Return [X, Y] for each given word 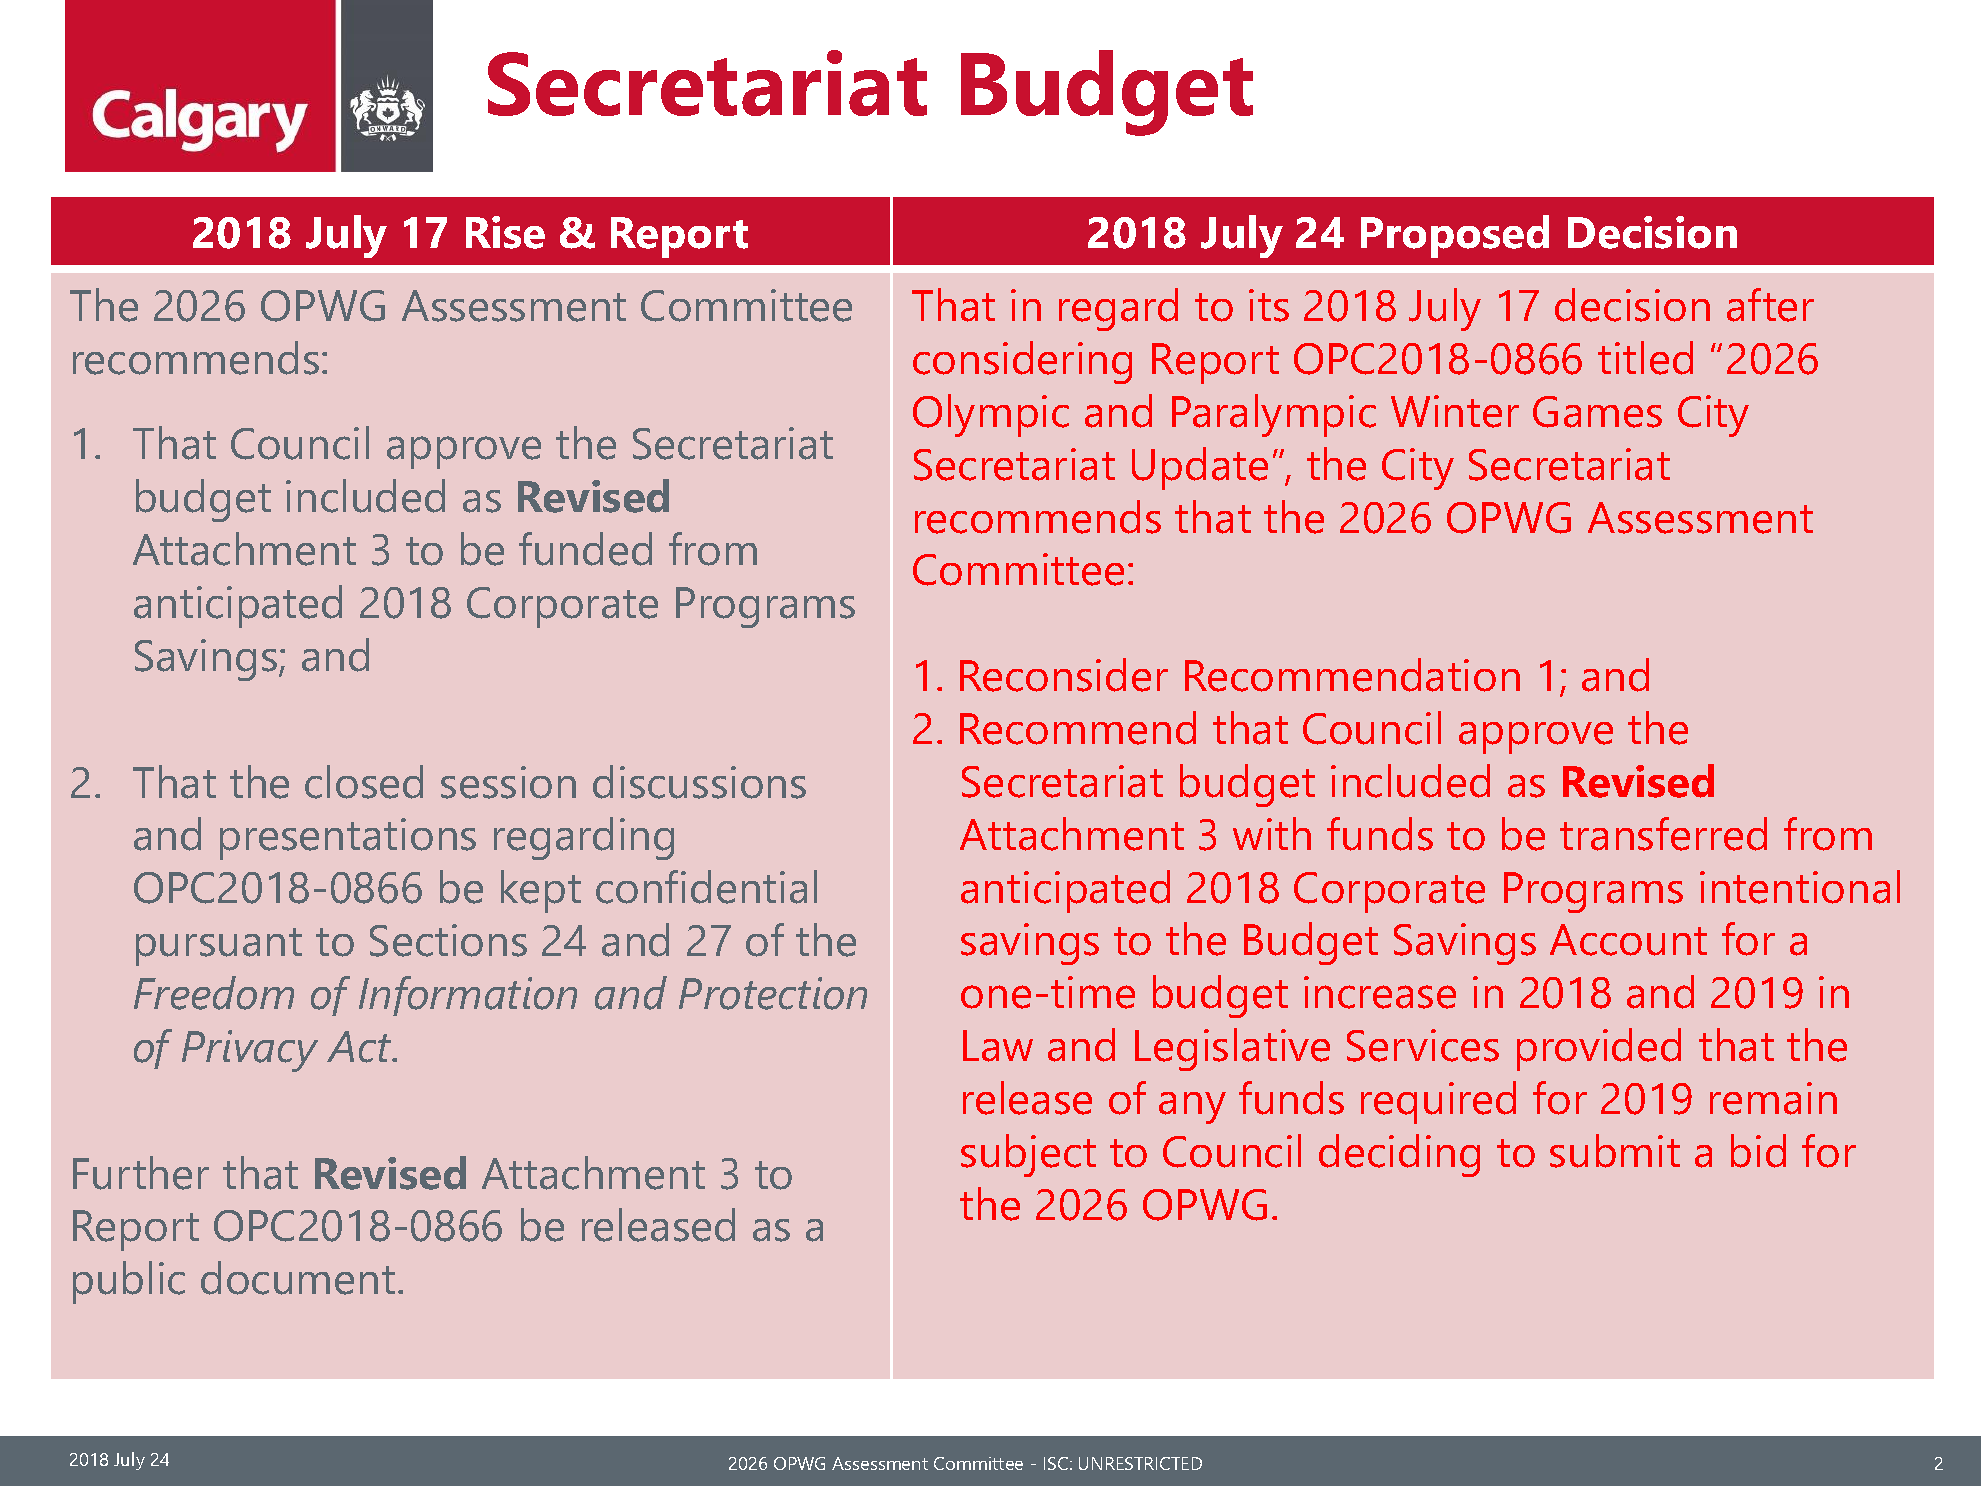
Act [360, 1047]
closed [364, 782]
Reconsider [1064, 675]
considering [1022, 362]
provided [1599, 1049]
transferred [1663, 834]
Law [998, 1046]
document [298, 1278]
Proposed [1455, 236]
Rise [505, 232]
